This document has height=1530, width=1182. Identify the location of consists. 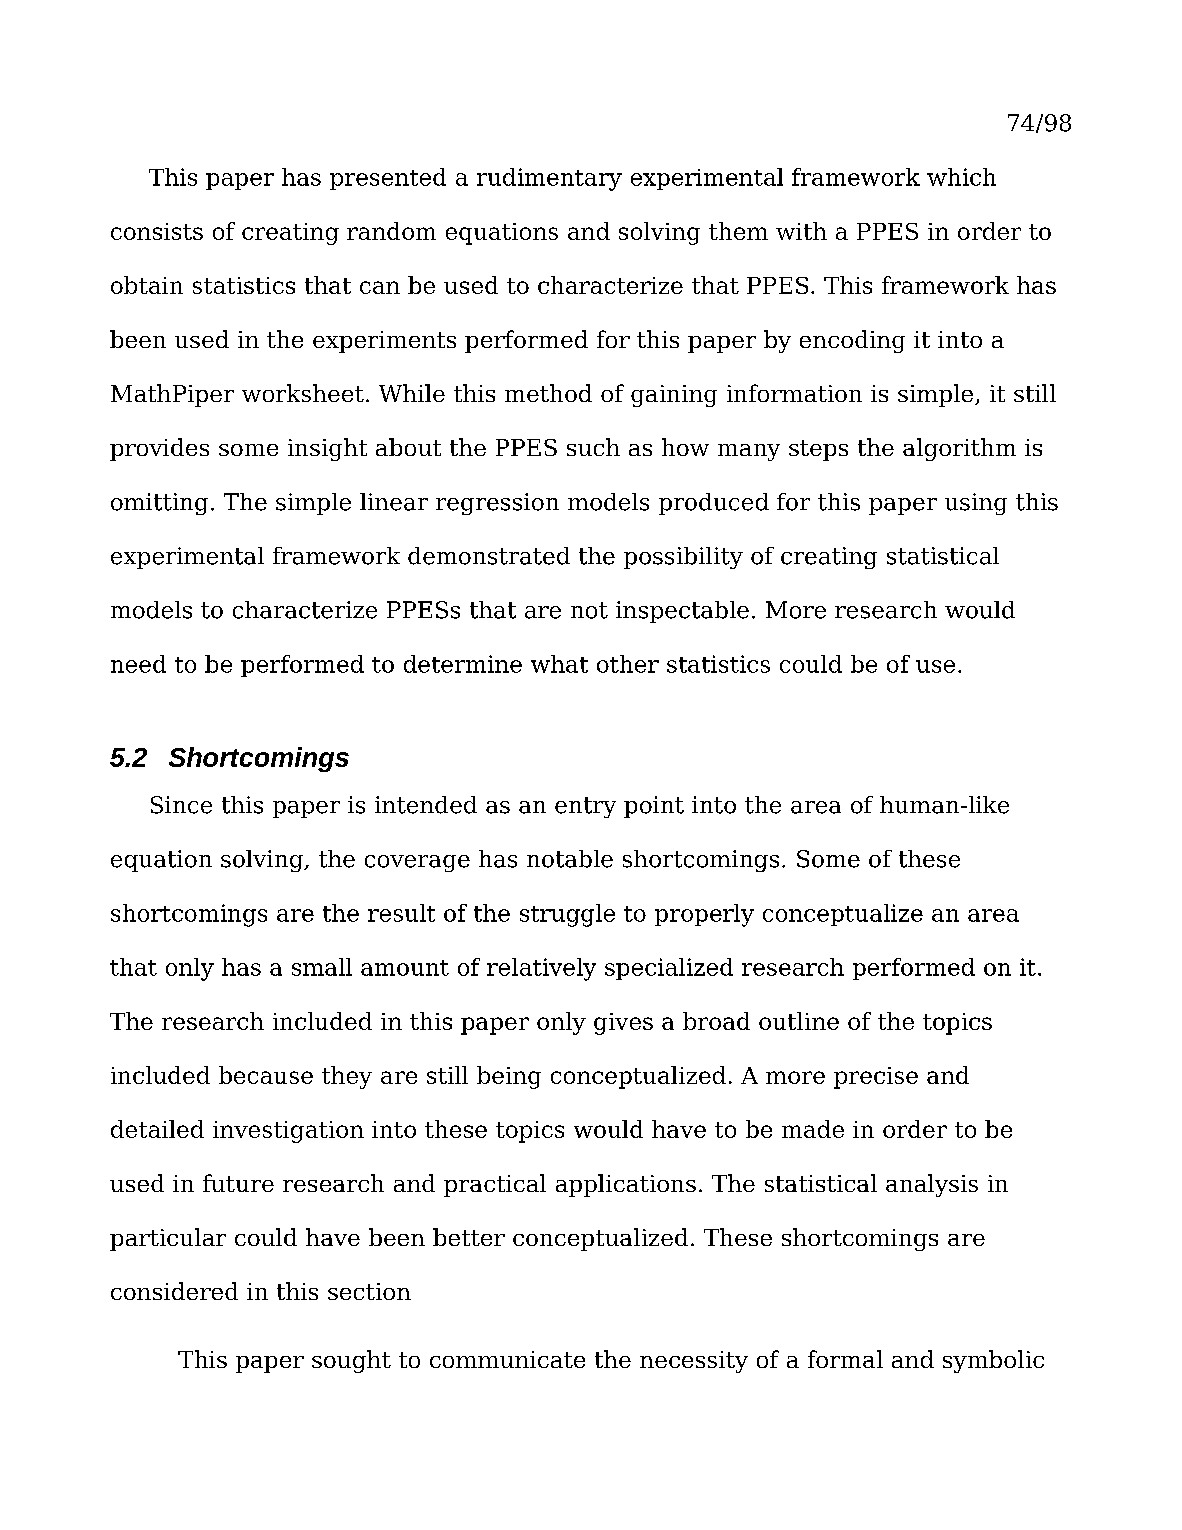
(157, 231).
